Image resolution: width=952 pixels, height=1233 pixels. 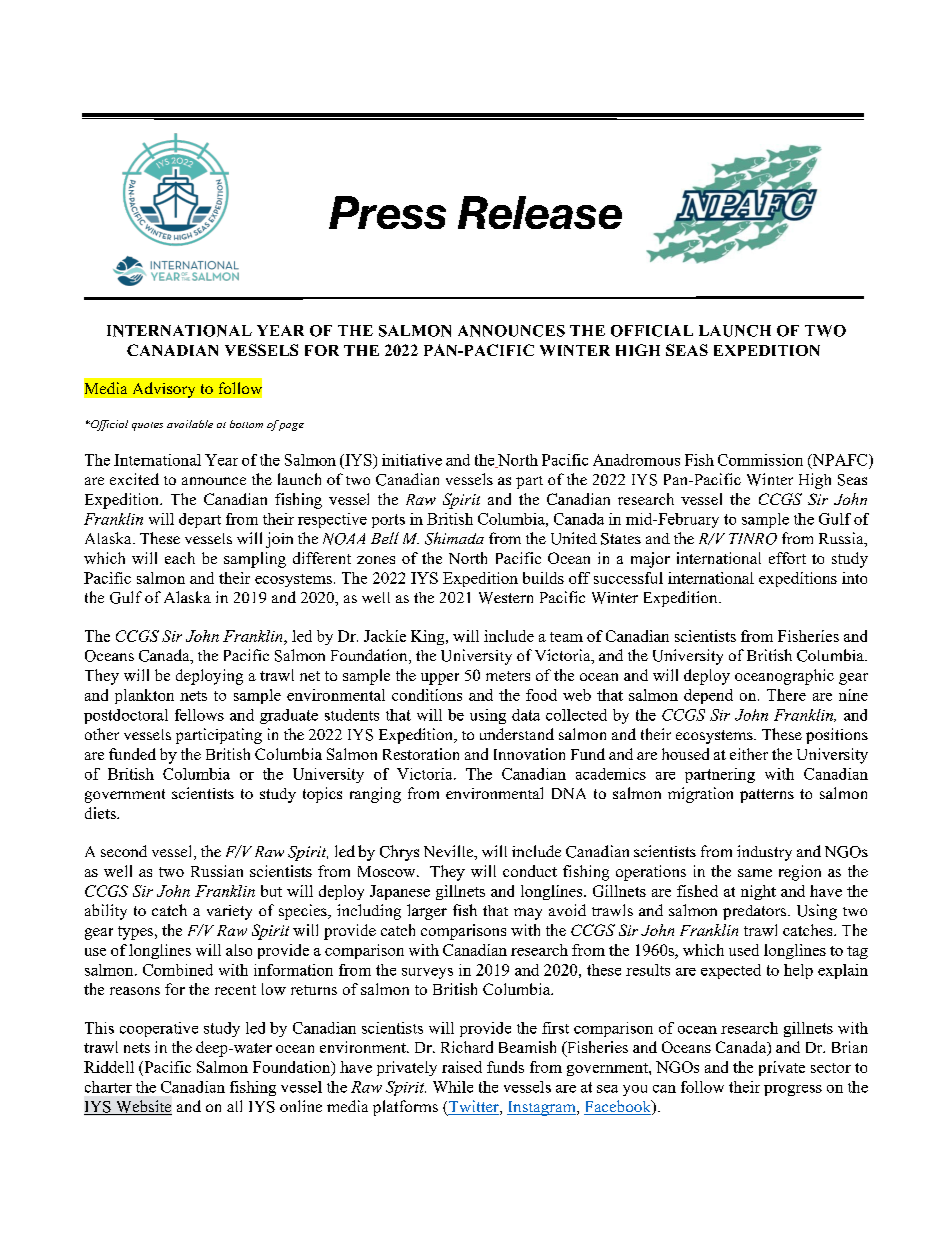 I want to click on larger, so click(x=427, y=912).
